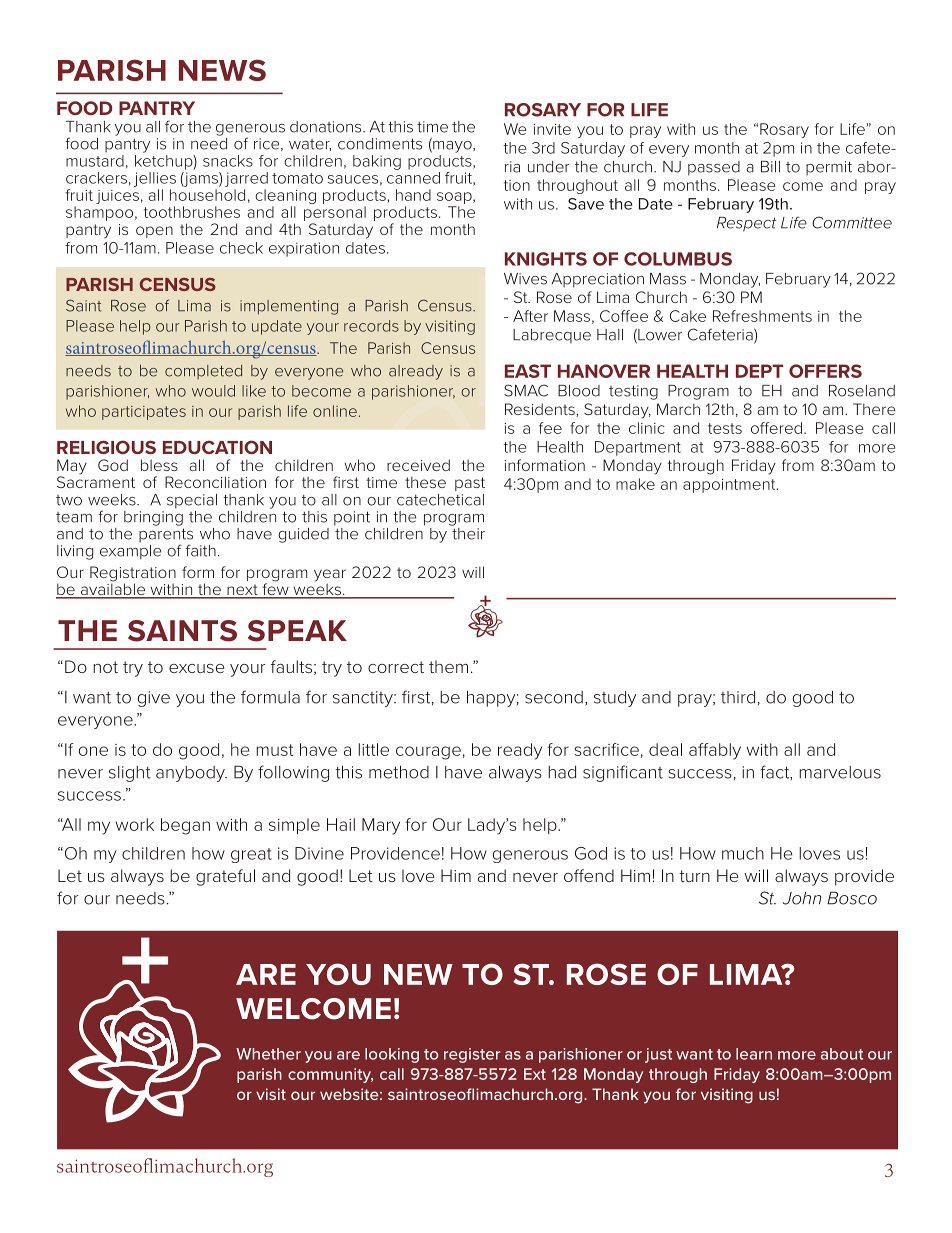 The image size is (952, 1233). Describe the element at coordinates (770, 167) in the screenshot. I see `Bill` at that location.
